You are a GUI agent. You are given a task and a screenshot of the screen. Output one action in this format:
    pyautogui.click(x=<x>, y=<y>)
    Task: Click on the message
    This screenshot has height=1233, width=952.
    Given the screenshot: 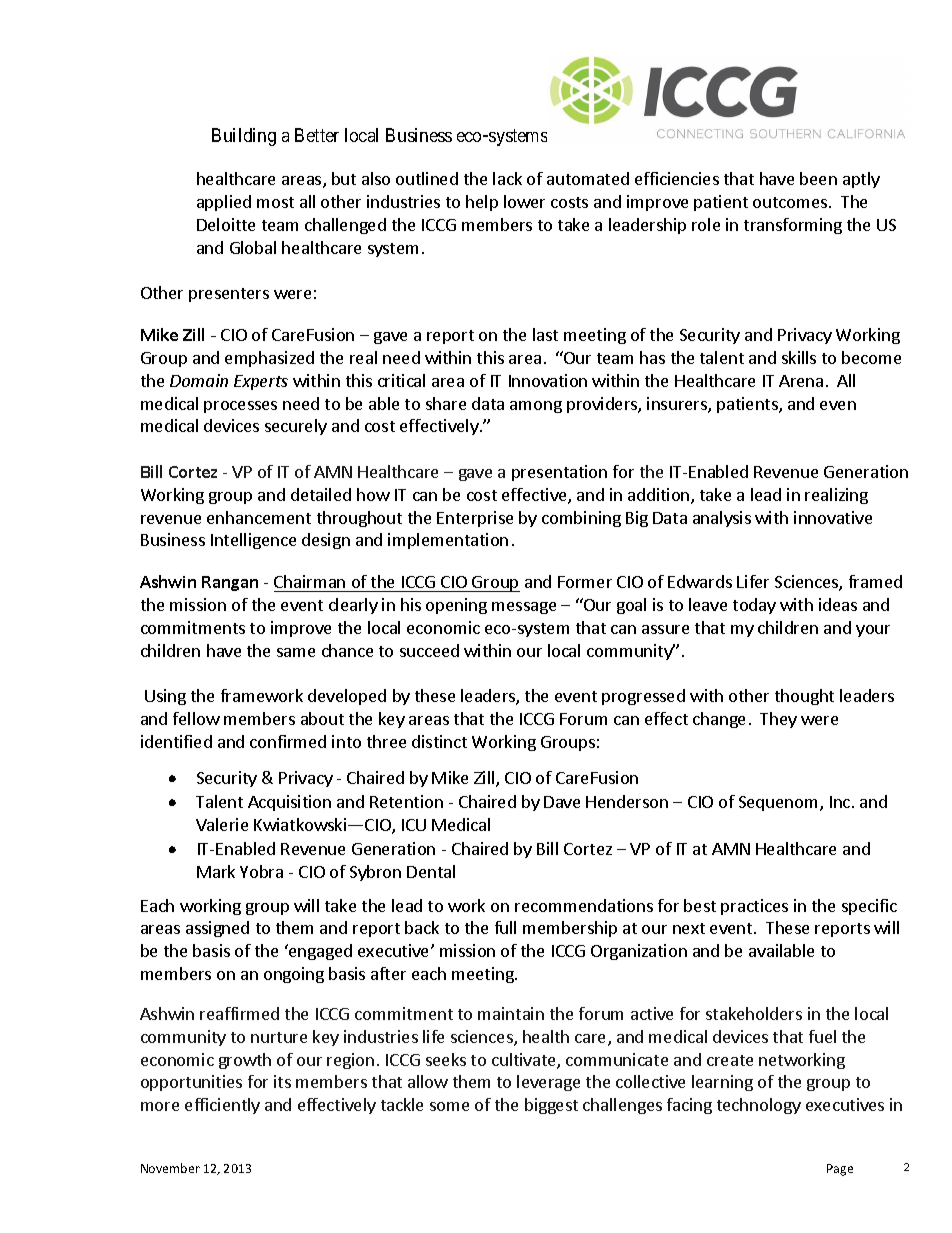 What is the action you would take?
    pyautogui.click(x=524, y=608)
